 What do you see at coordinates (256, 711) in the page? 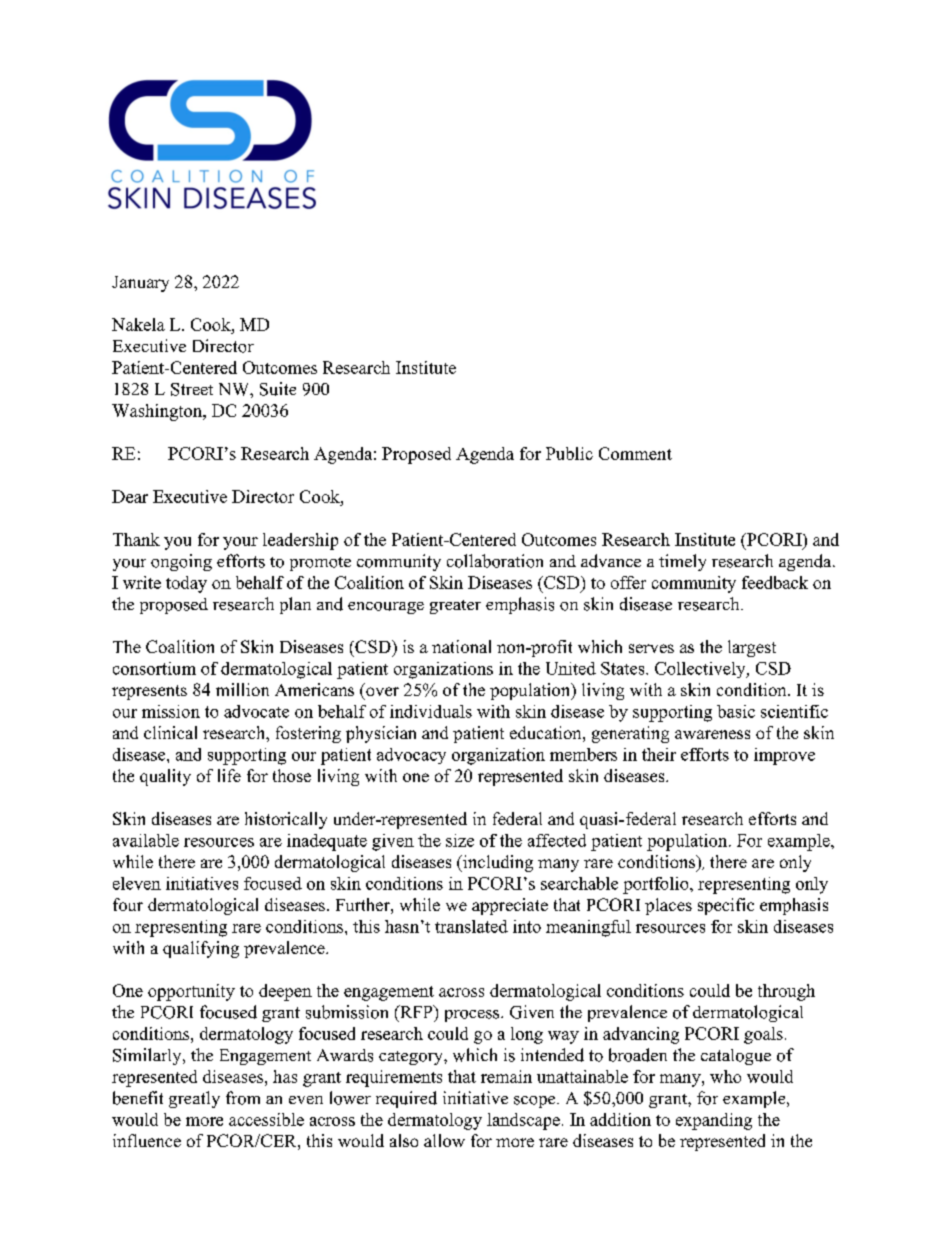
I see `advocate` at bounding box center [256, 711].
